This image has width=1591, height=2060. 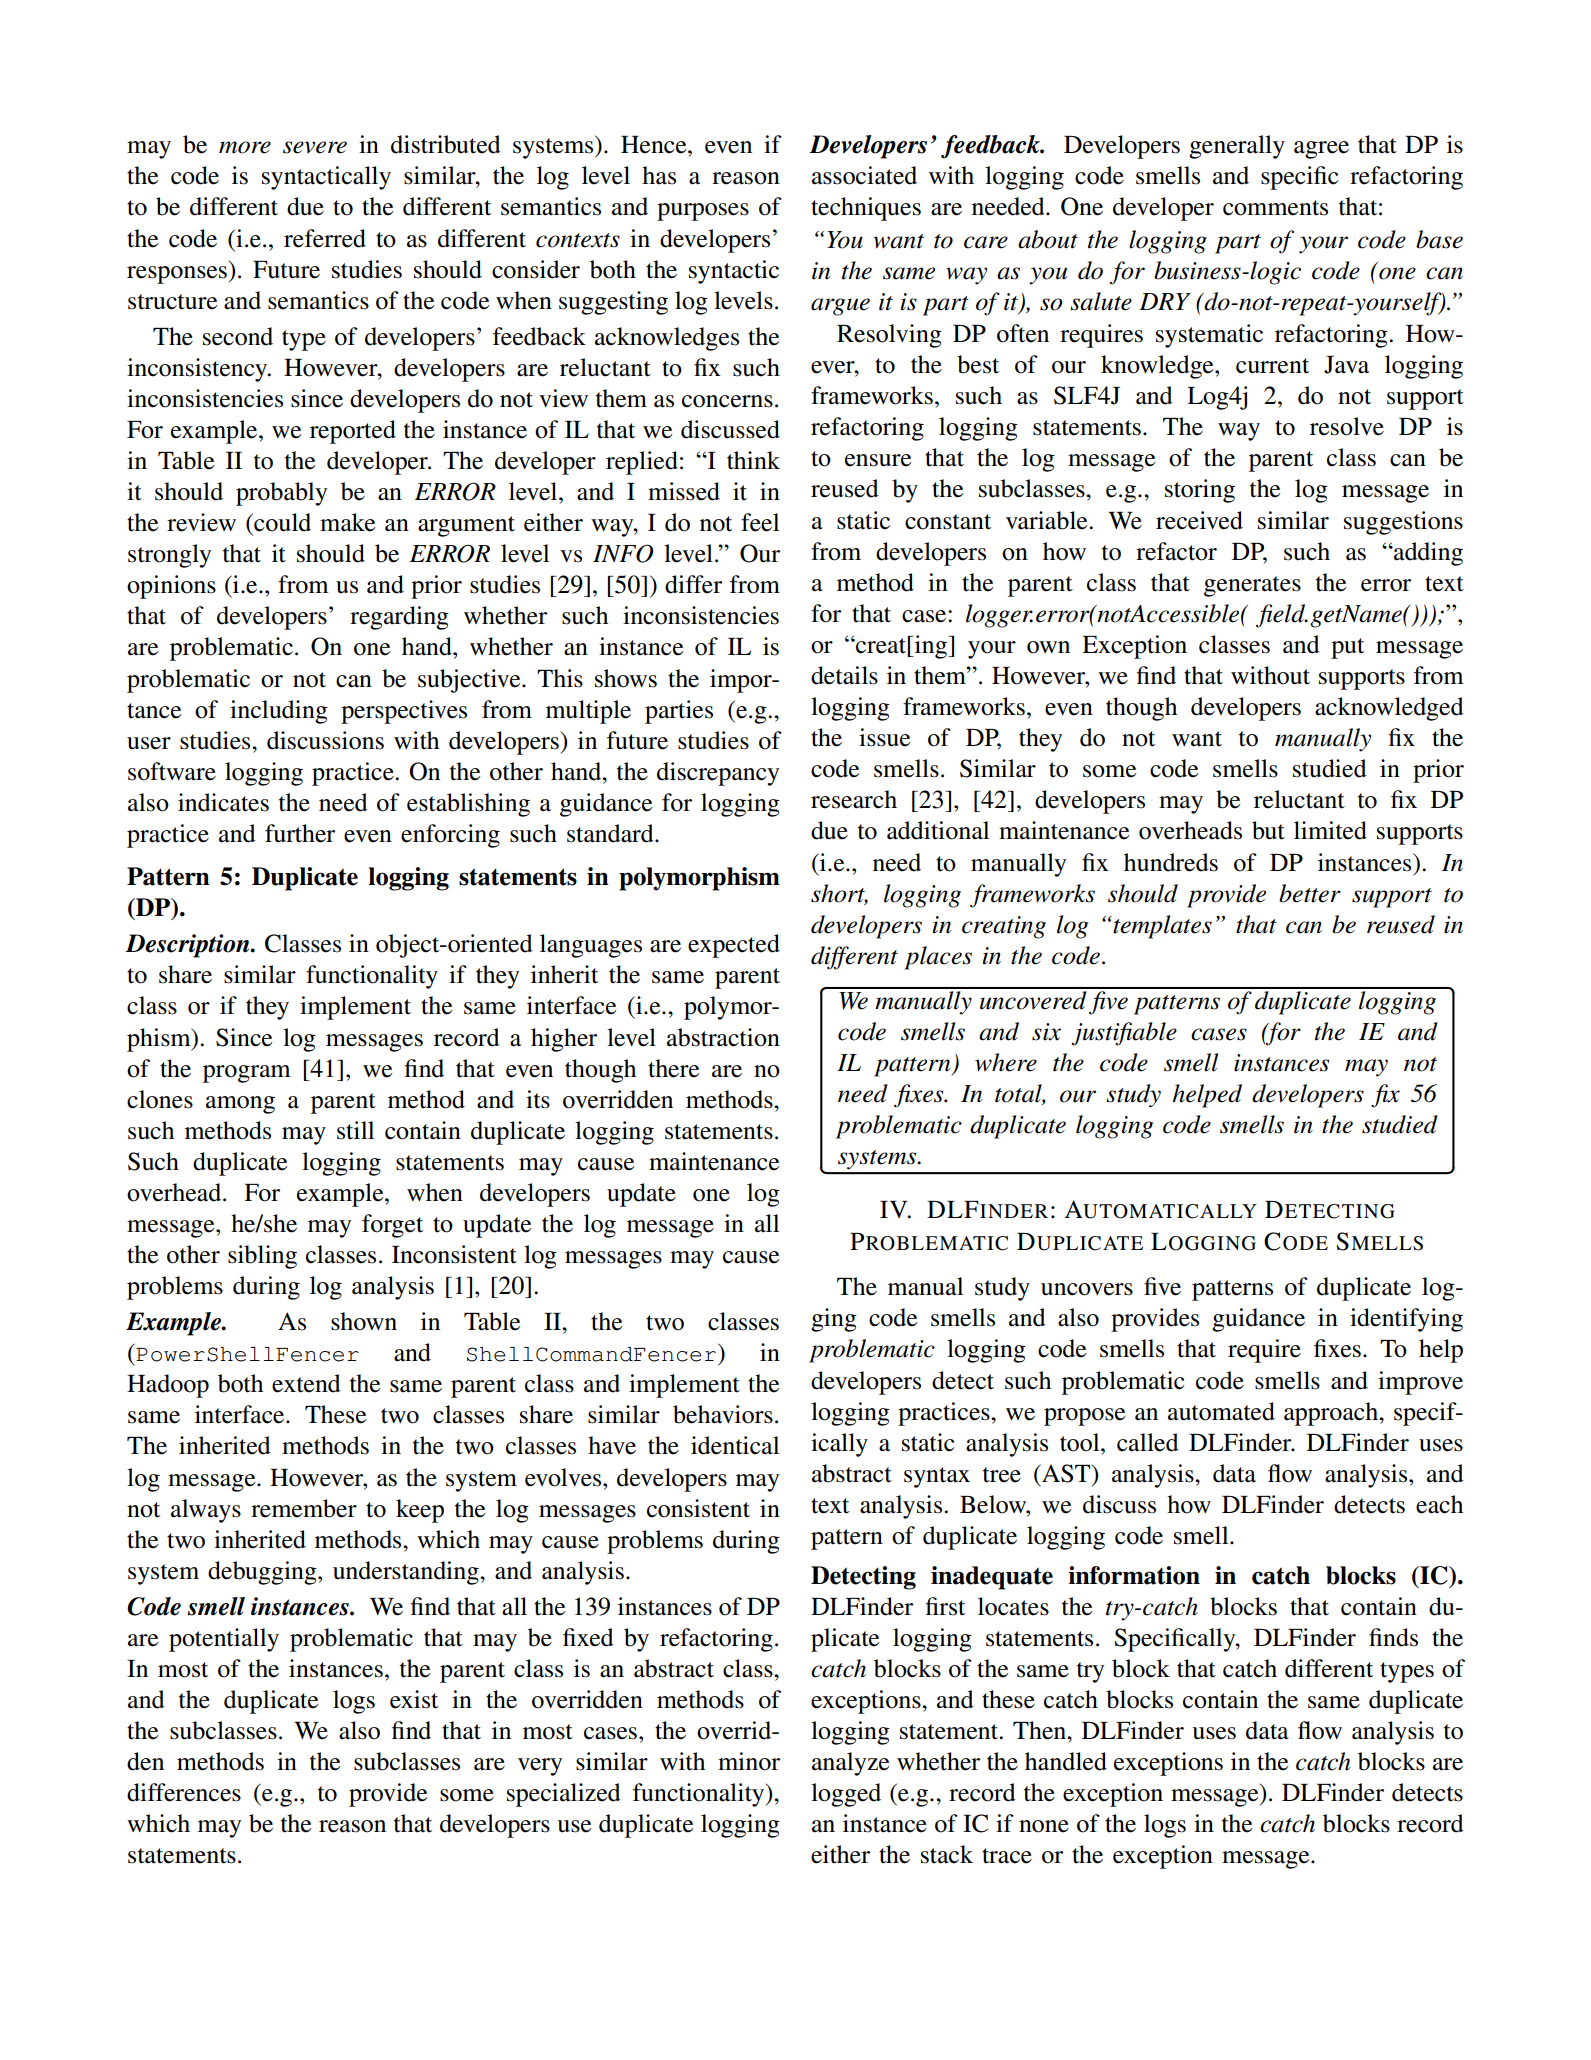 I want to click on program, so click(x=246, y=1074).
